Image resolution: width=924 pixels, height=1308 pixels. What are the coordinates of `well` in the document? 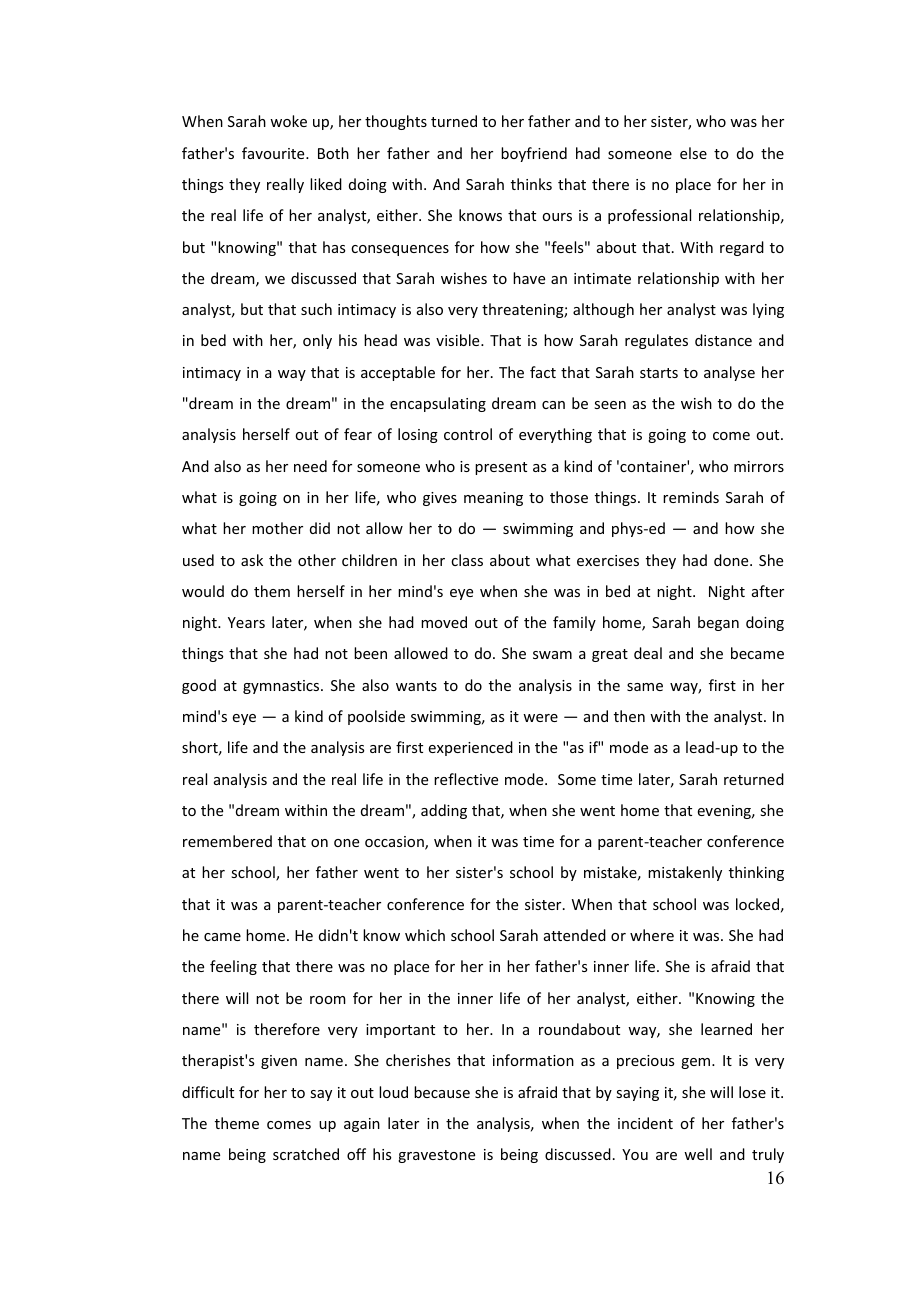 It's located at (698, 1154).
